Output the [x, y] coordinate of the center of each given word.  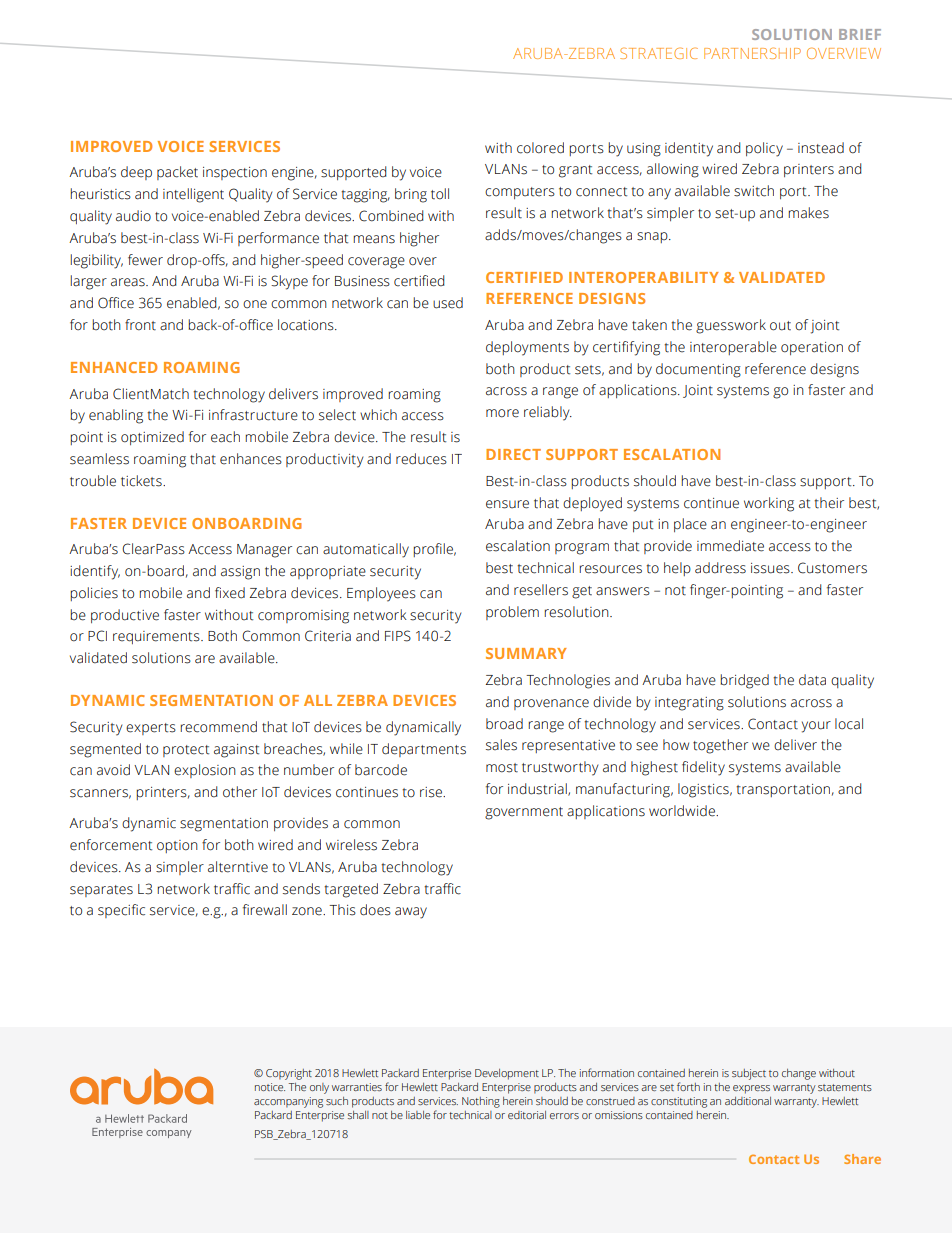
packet [177, 173]
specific [121, 911]
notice [270, 1087]
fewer [145, 260]
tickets [142, 481]
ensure [507, 504]
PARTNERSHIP [752, 53]
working [769, 504]
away [411, 913]
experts [151, 729]
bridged [744, 681]
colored [540, 148]
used [448, 303]
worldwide [683, 811]
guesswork [731, 326]
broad [504, 724]
